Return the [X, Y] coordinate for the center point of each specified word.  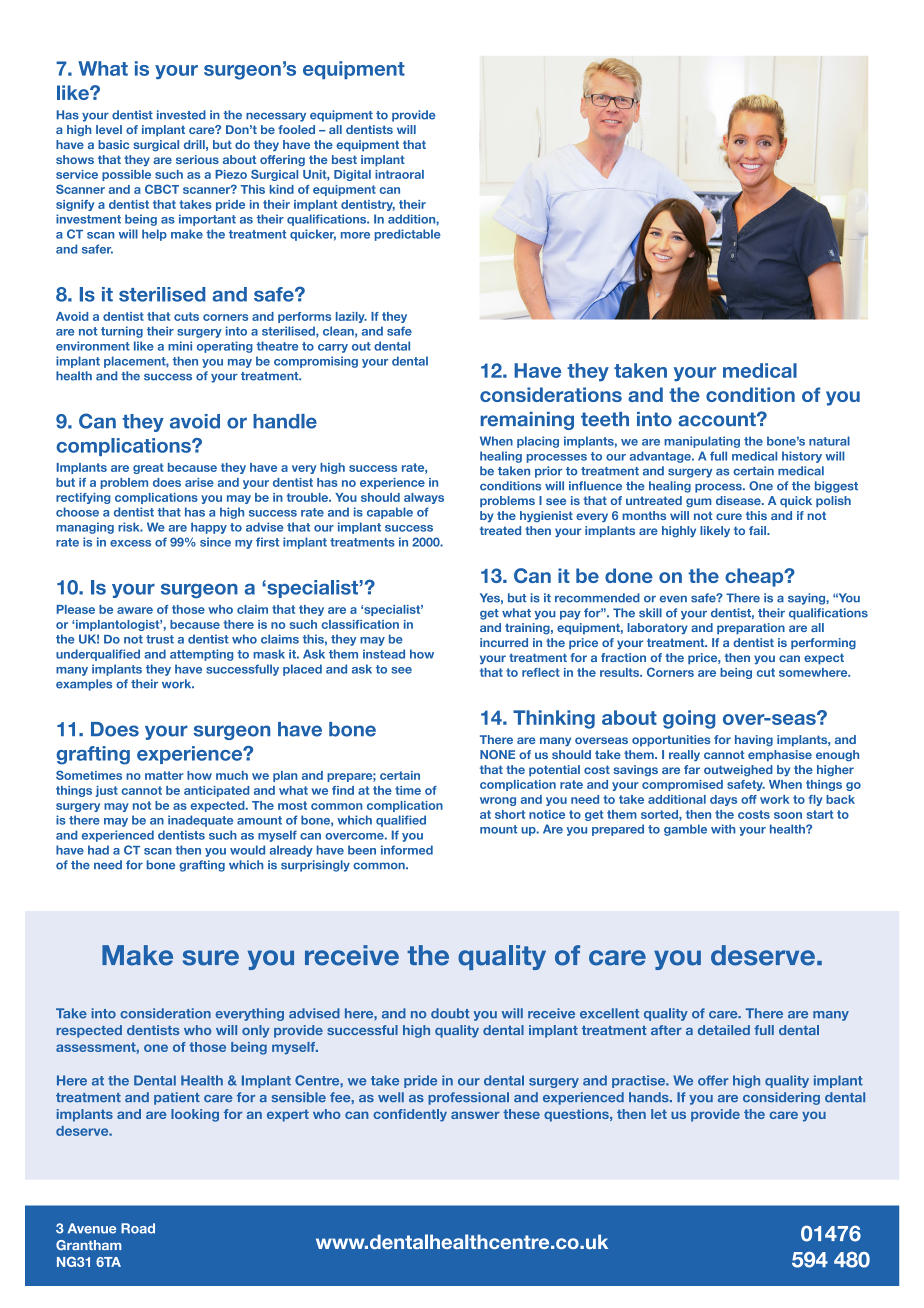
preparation [751, 629]
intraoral [399, 174]
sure [211, 958]
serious [197, 159]
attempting [201, 655]
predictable [407, 235]
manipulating [702, 442]
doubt [450, 1013]
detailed [724, 1030]
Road [138, 1228]
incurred [504, 642]
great [148, 468]
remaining [527, 421]
